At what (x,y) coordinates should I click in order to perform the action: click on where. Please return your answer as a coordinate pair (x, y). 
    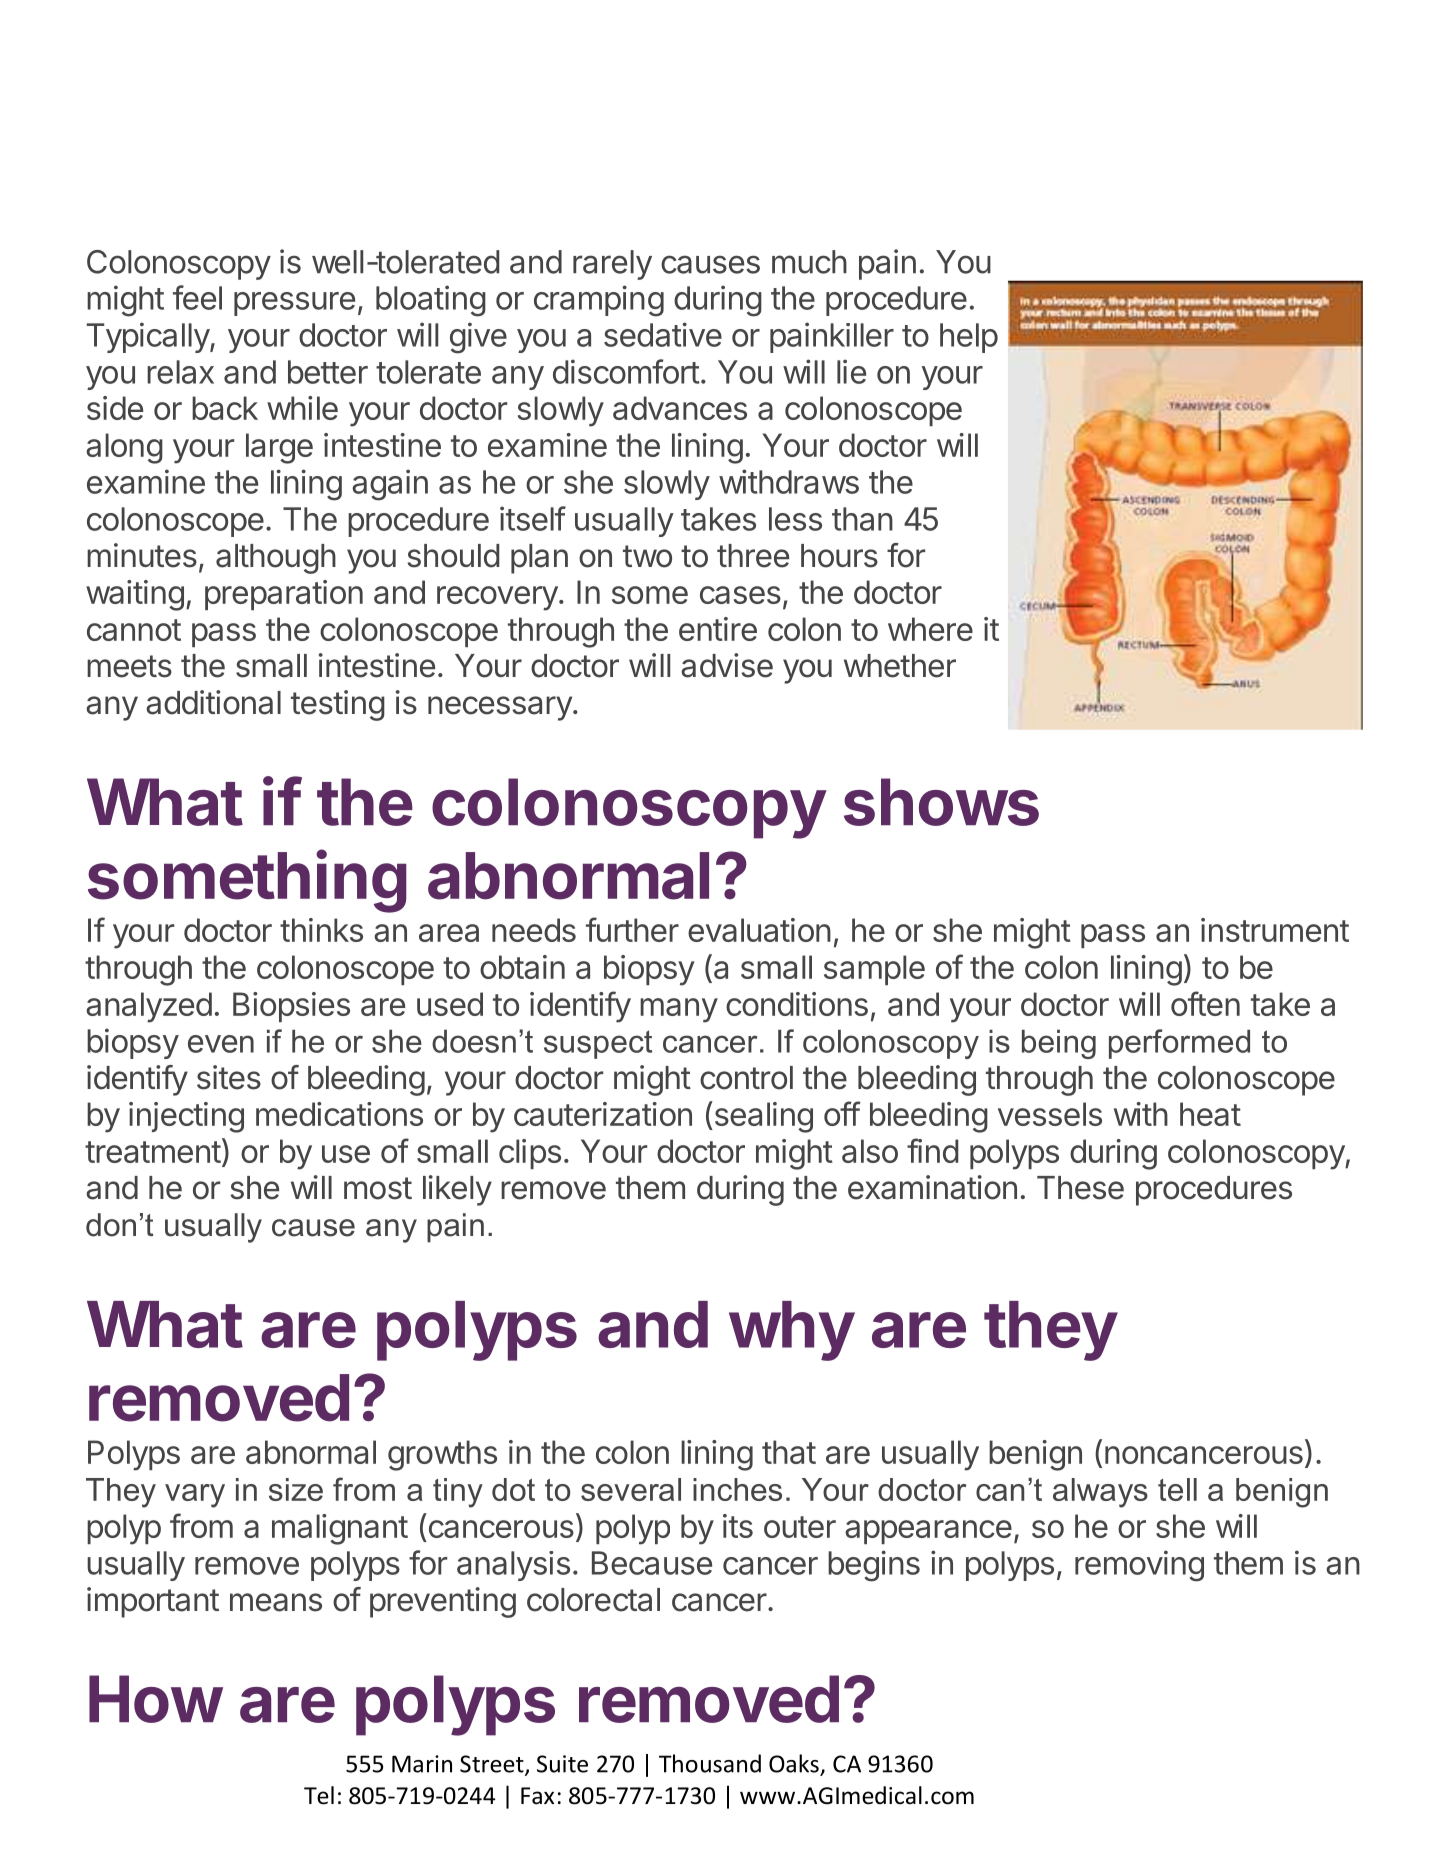
    Looking at the image, I should click on (930, 629).
